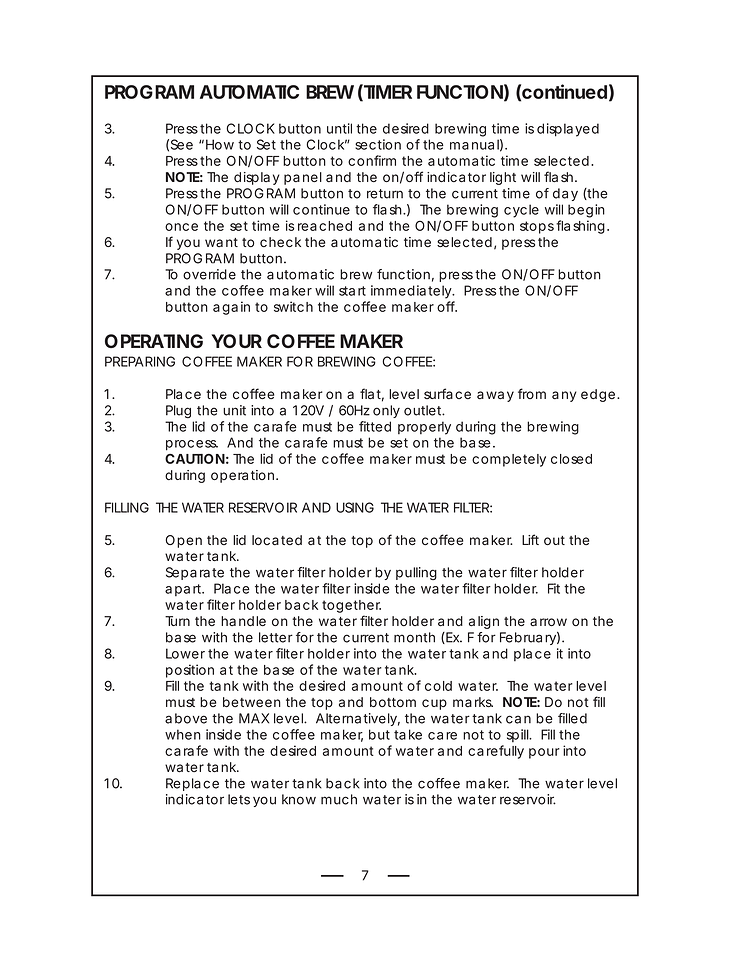  What do you see at coordinates (339, 799) in the screenshot?
I see `much` at bounding box center [339, 799].
